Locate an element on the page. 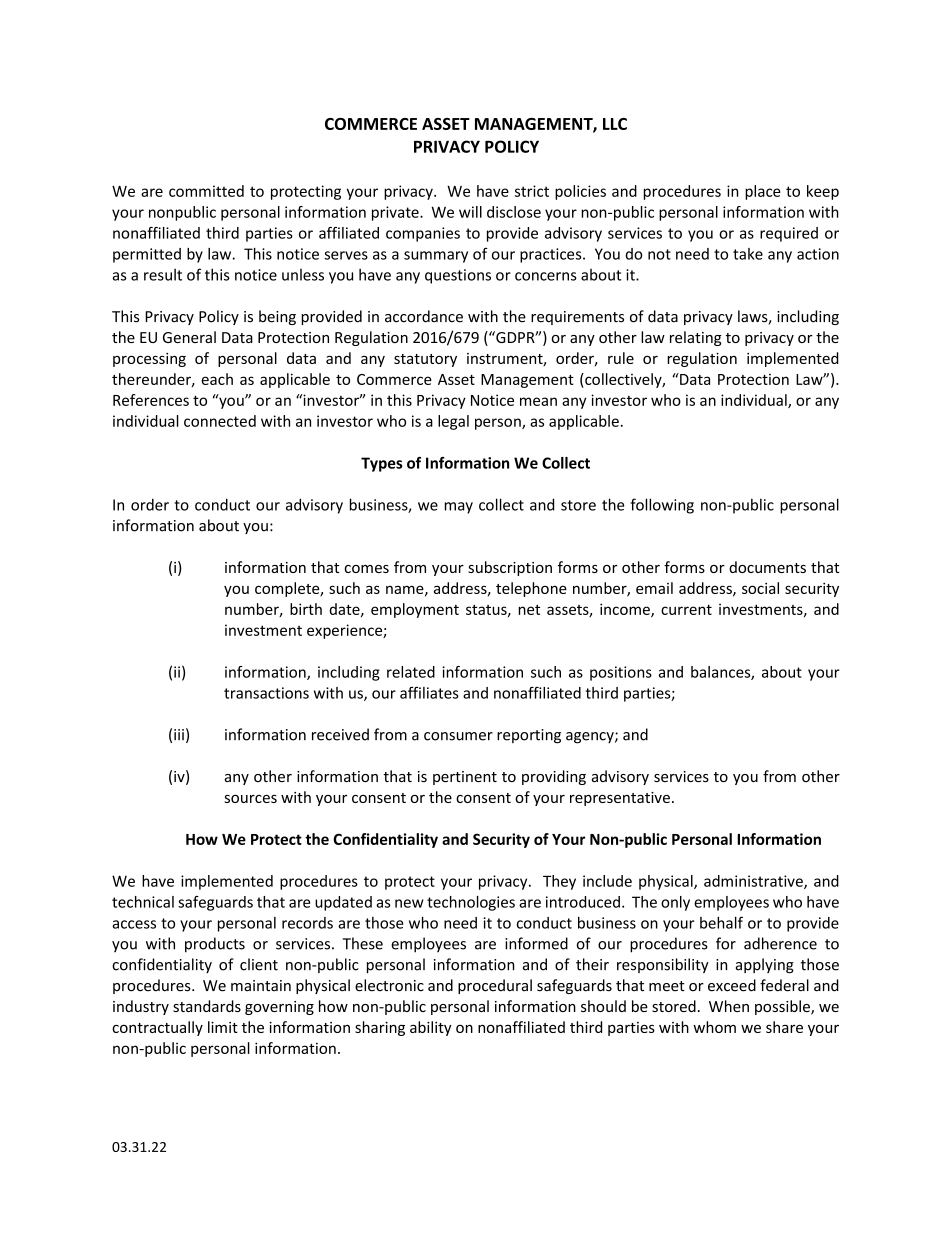  place is located at coordinates (763, 192).
